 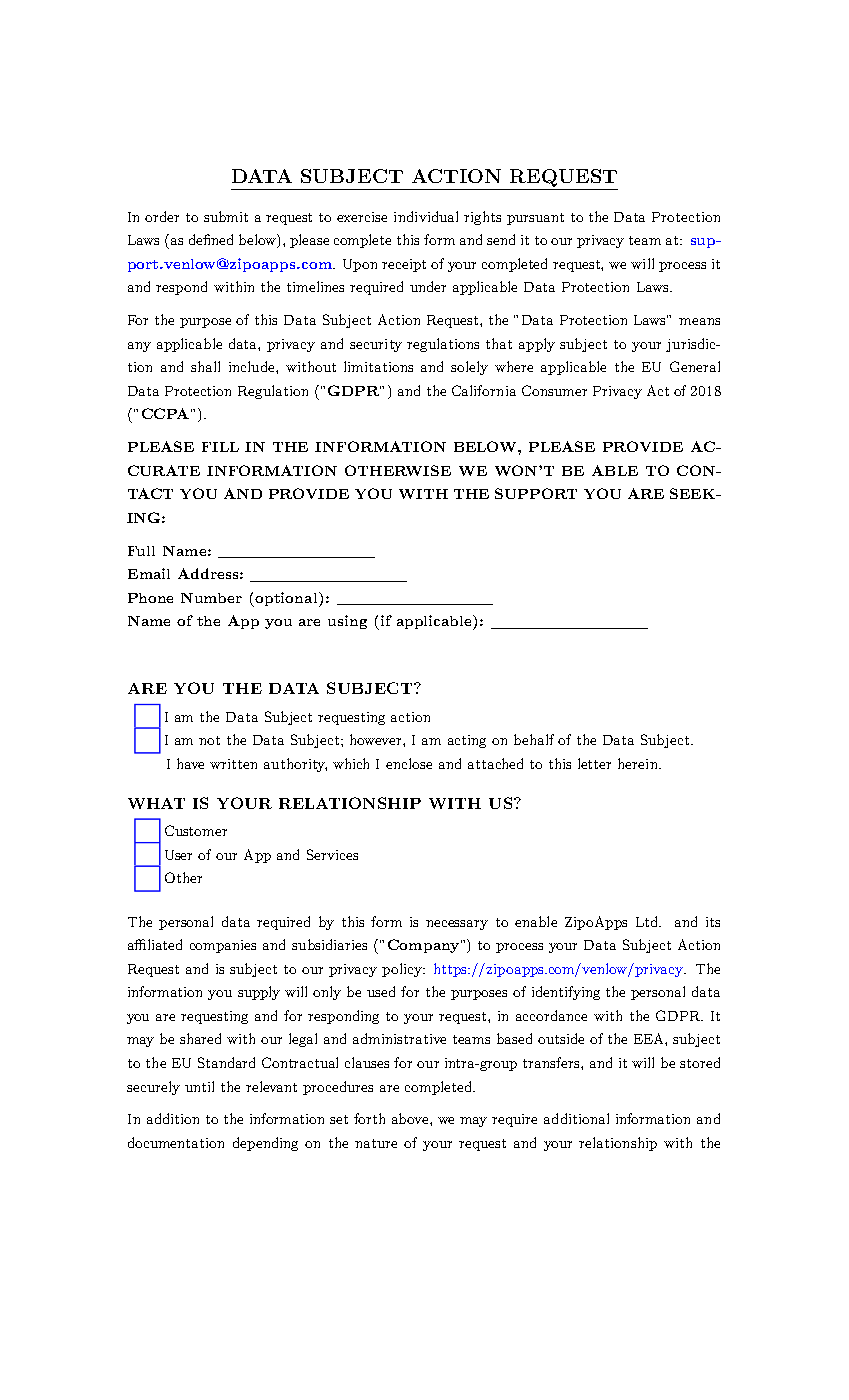 I want to click on forth, so click(x=369, y=1118).
